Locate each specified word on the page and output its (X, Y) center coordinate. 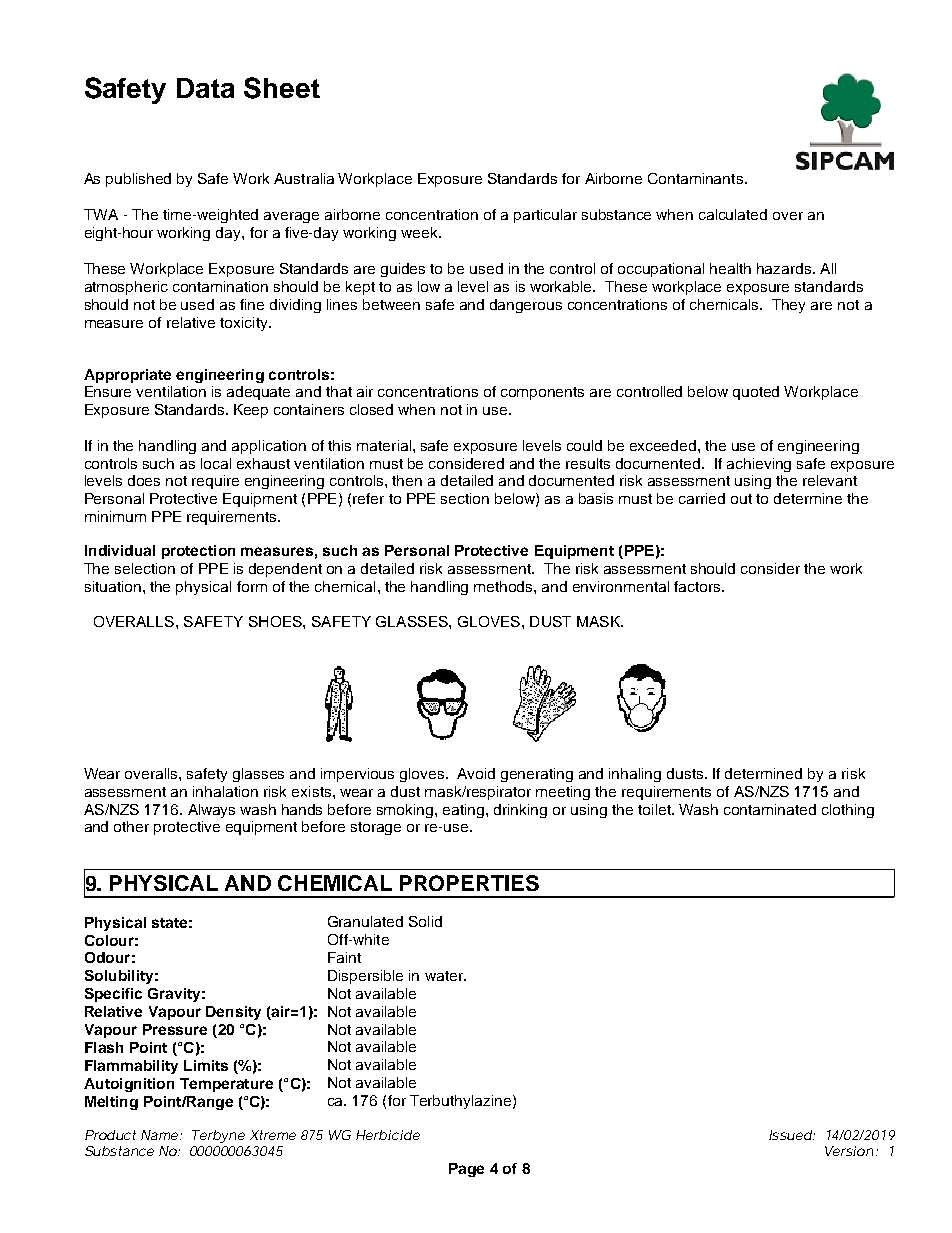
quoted (756, 393)
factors (698, 586)
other (131, 826)
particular (545, 216)
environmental (621, 586)
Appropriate (127, 376)
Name (161, 1135)
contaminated (770, 809)
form (252, 586)
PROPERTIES (469, 883)
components (542, 393)
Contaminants (695, 178)
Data (205, 88)
